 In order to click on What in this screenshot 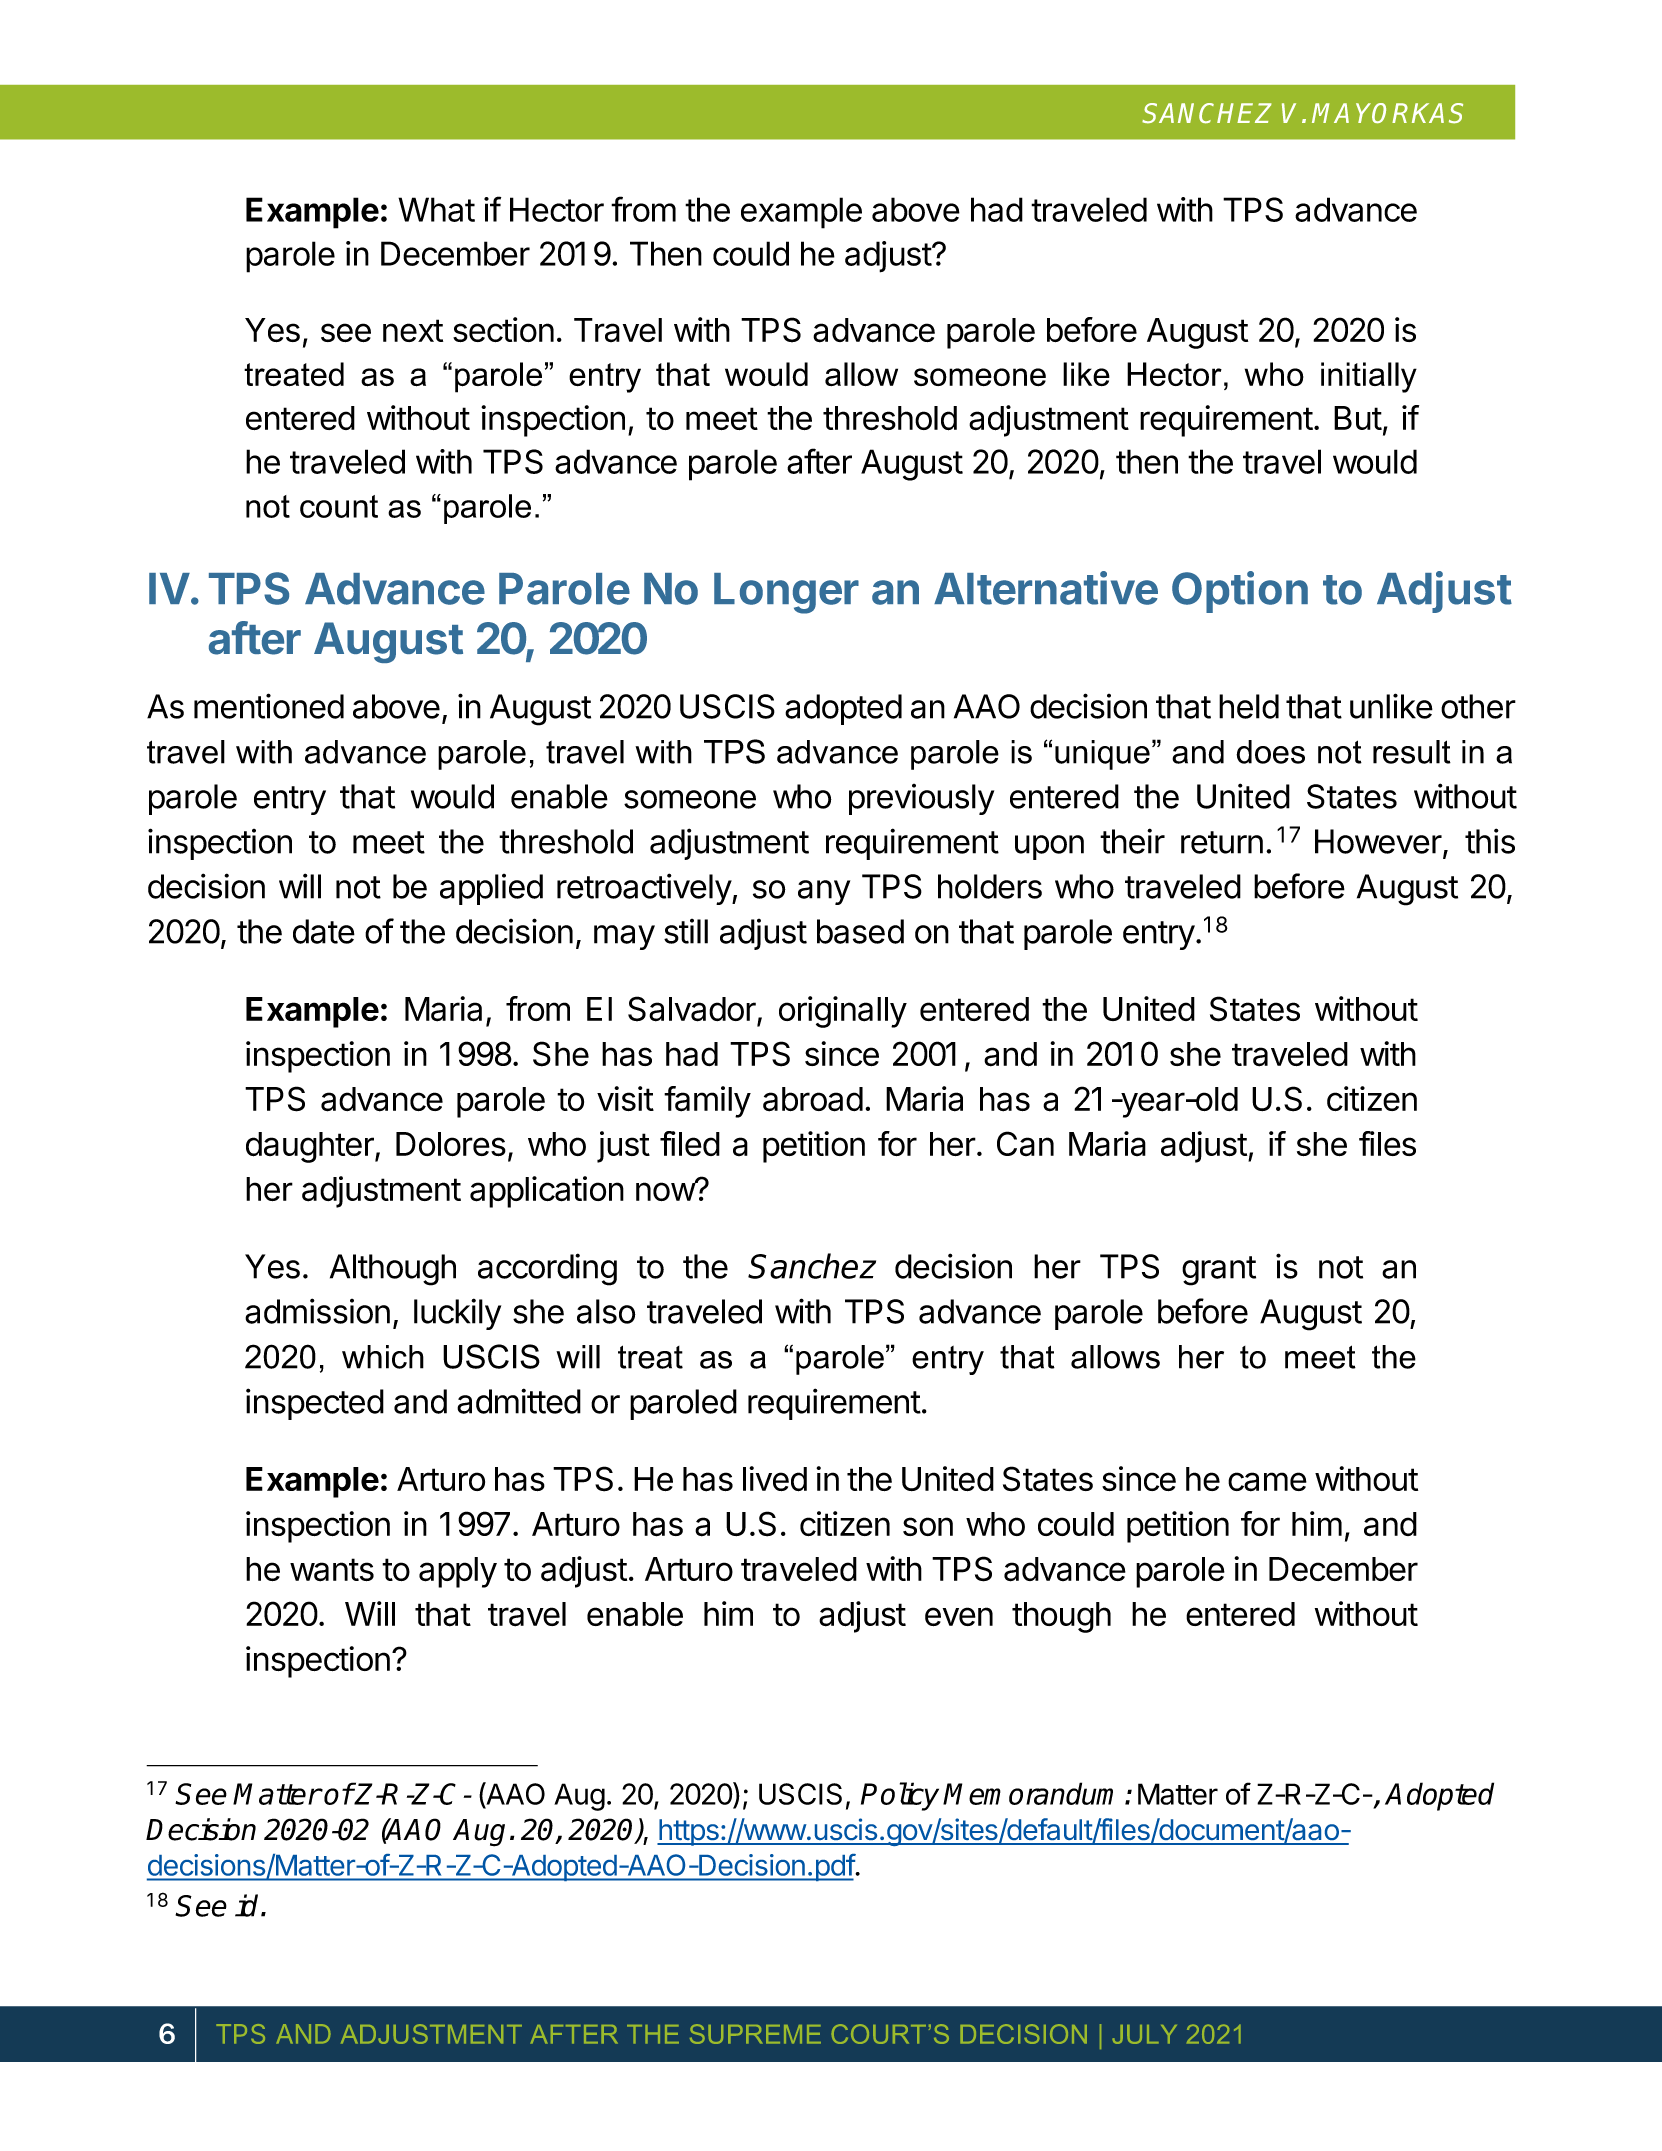, I will do `click(436, 209)`.
